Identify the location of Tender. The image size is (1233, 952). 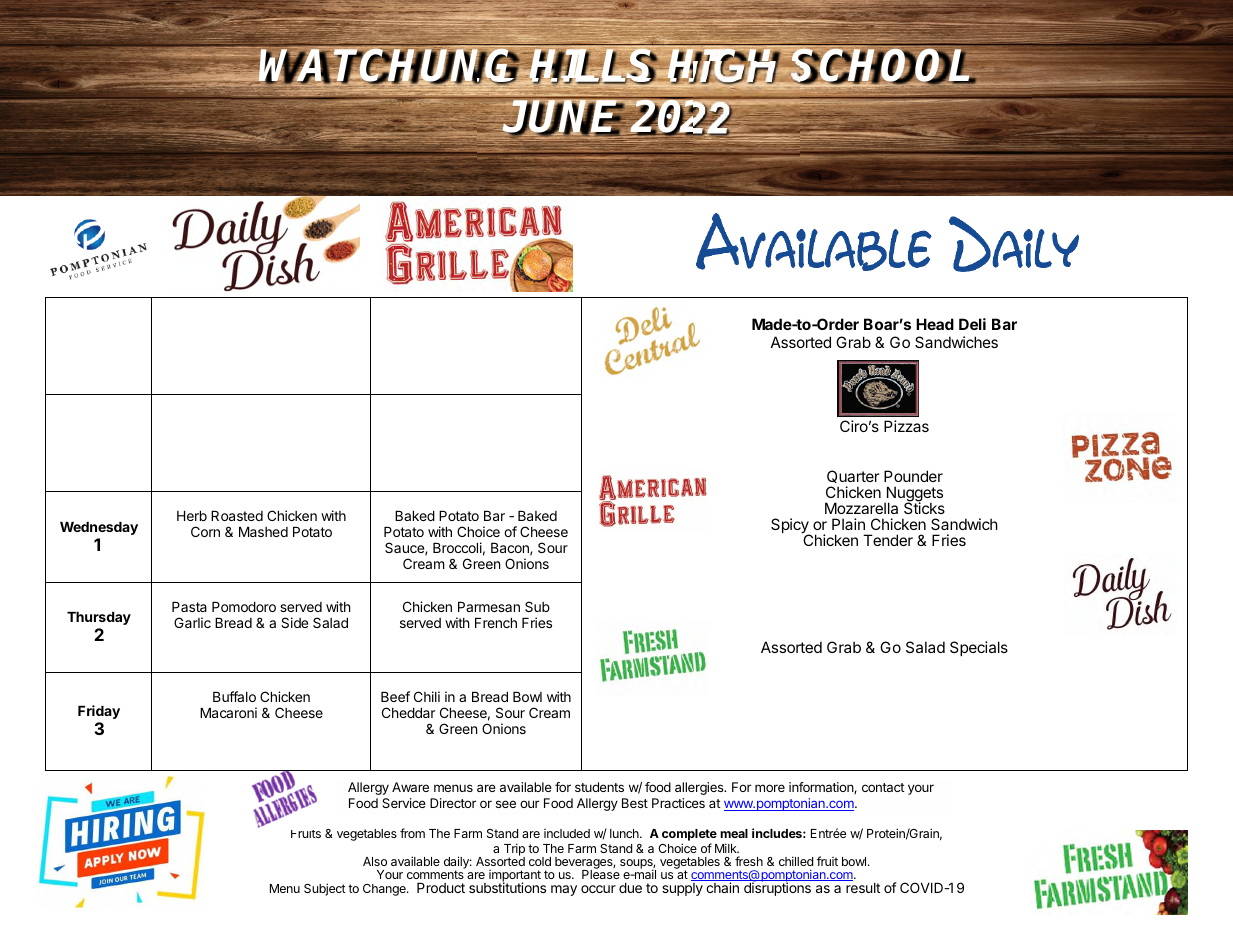
(888, 540).
